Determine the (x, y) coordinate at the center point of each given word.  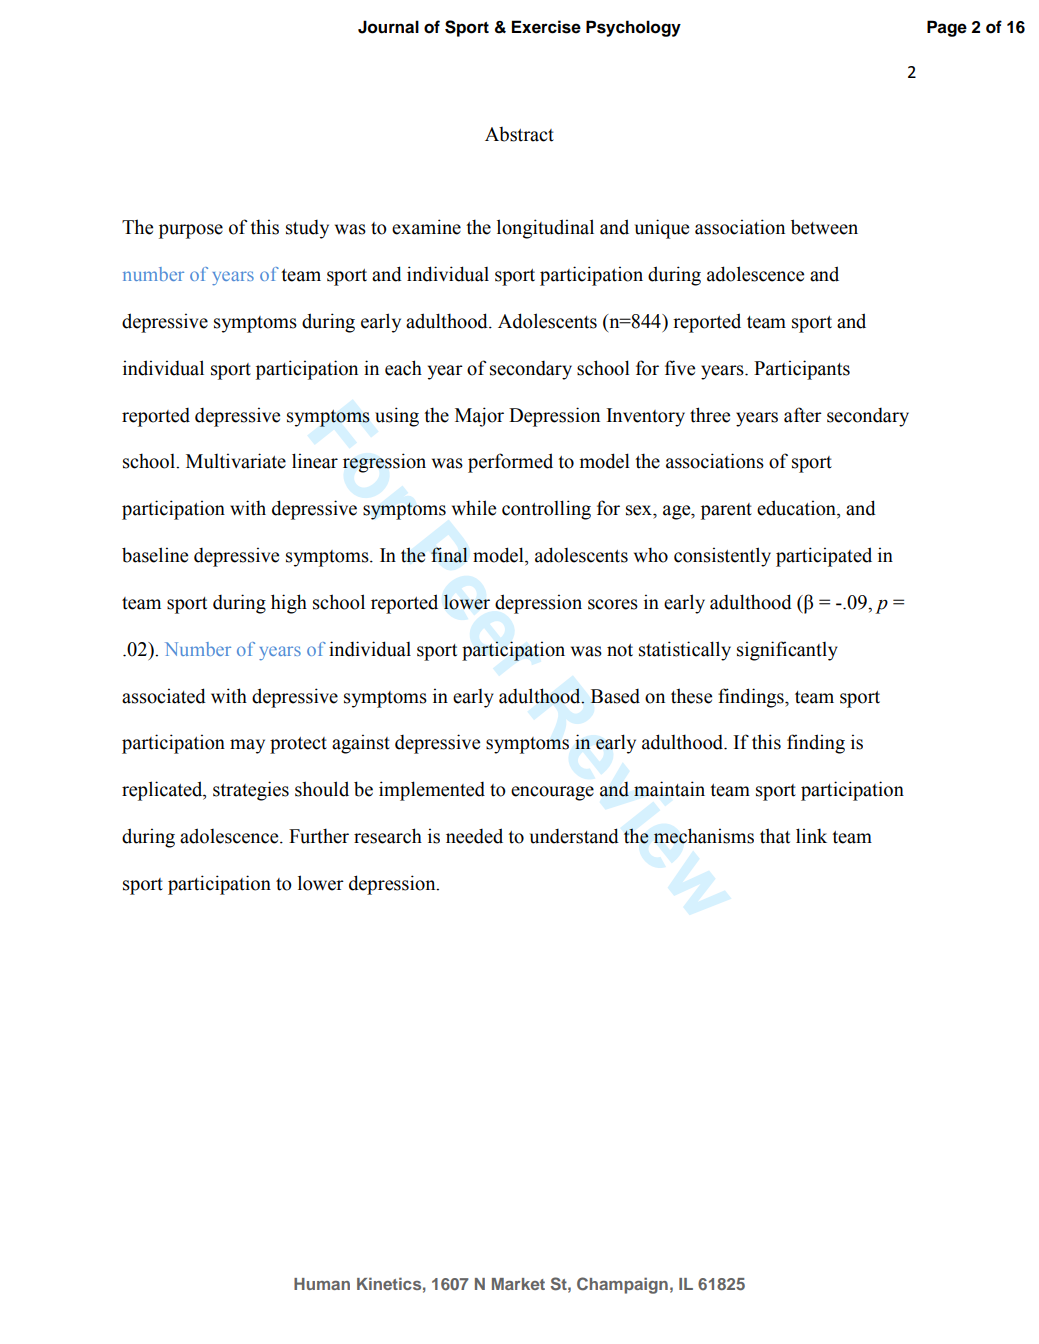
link (811, 835)
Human (322, 1284)
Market (518, 1284)
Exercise (546, 27)
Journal (388, 27)
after (803, 415)
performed (510, 463)
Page (947, 28)
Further (319, 836)
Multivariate (236, 461)
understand (574, 836)
